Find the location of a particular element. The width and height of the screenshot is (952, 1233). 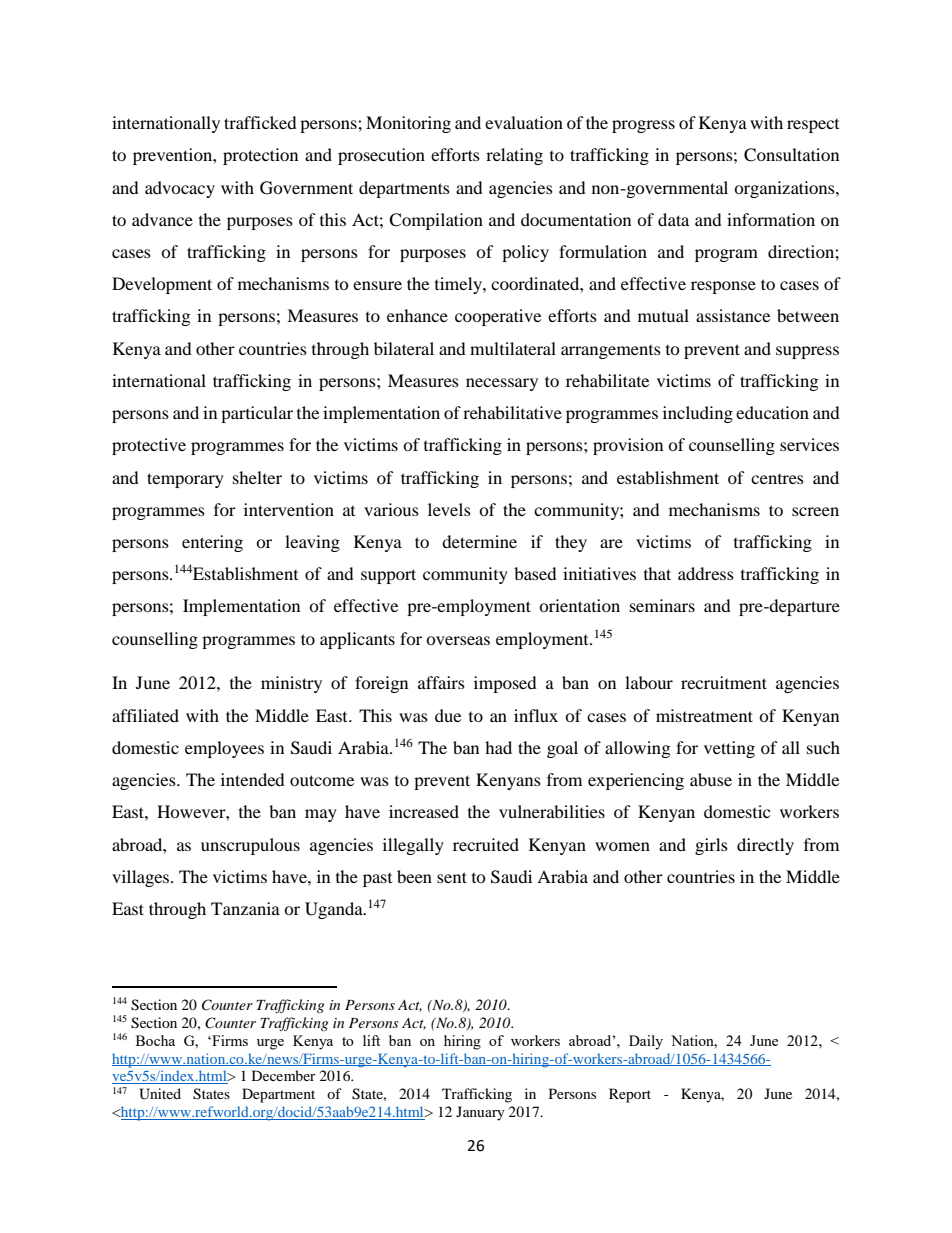

Daily is located at coordinates (646, 1042).
